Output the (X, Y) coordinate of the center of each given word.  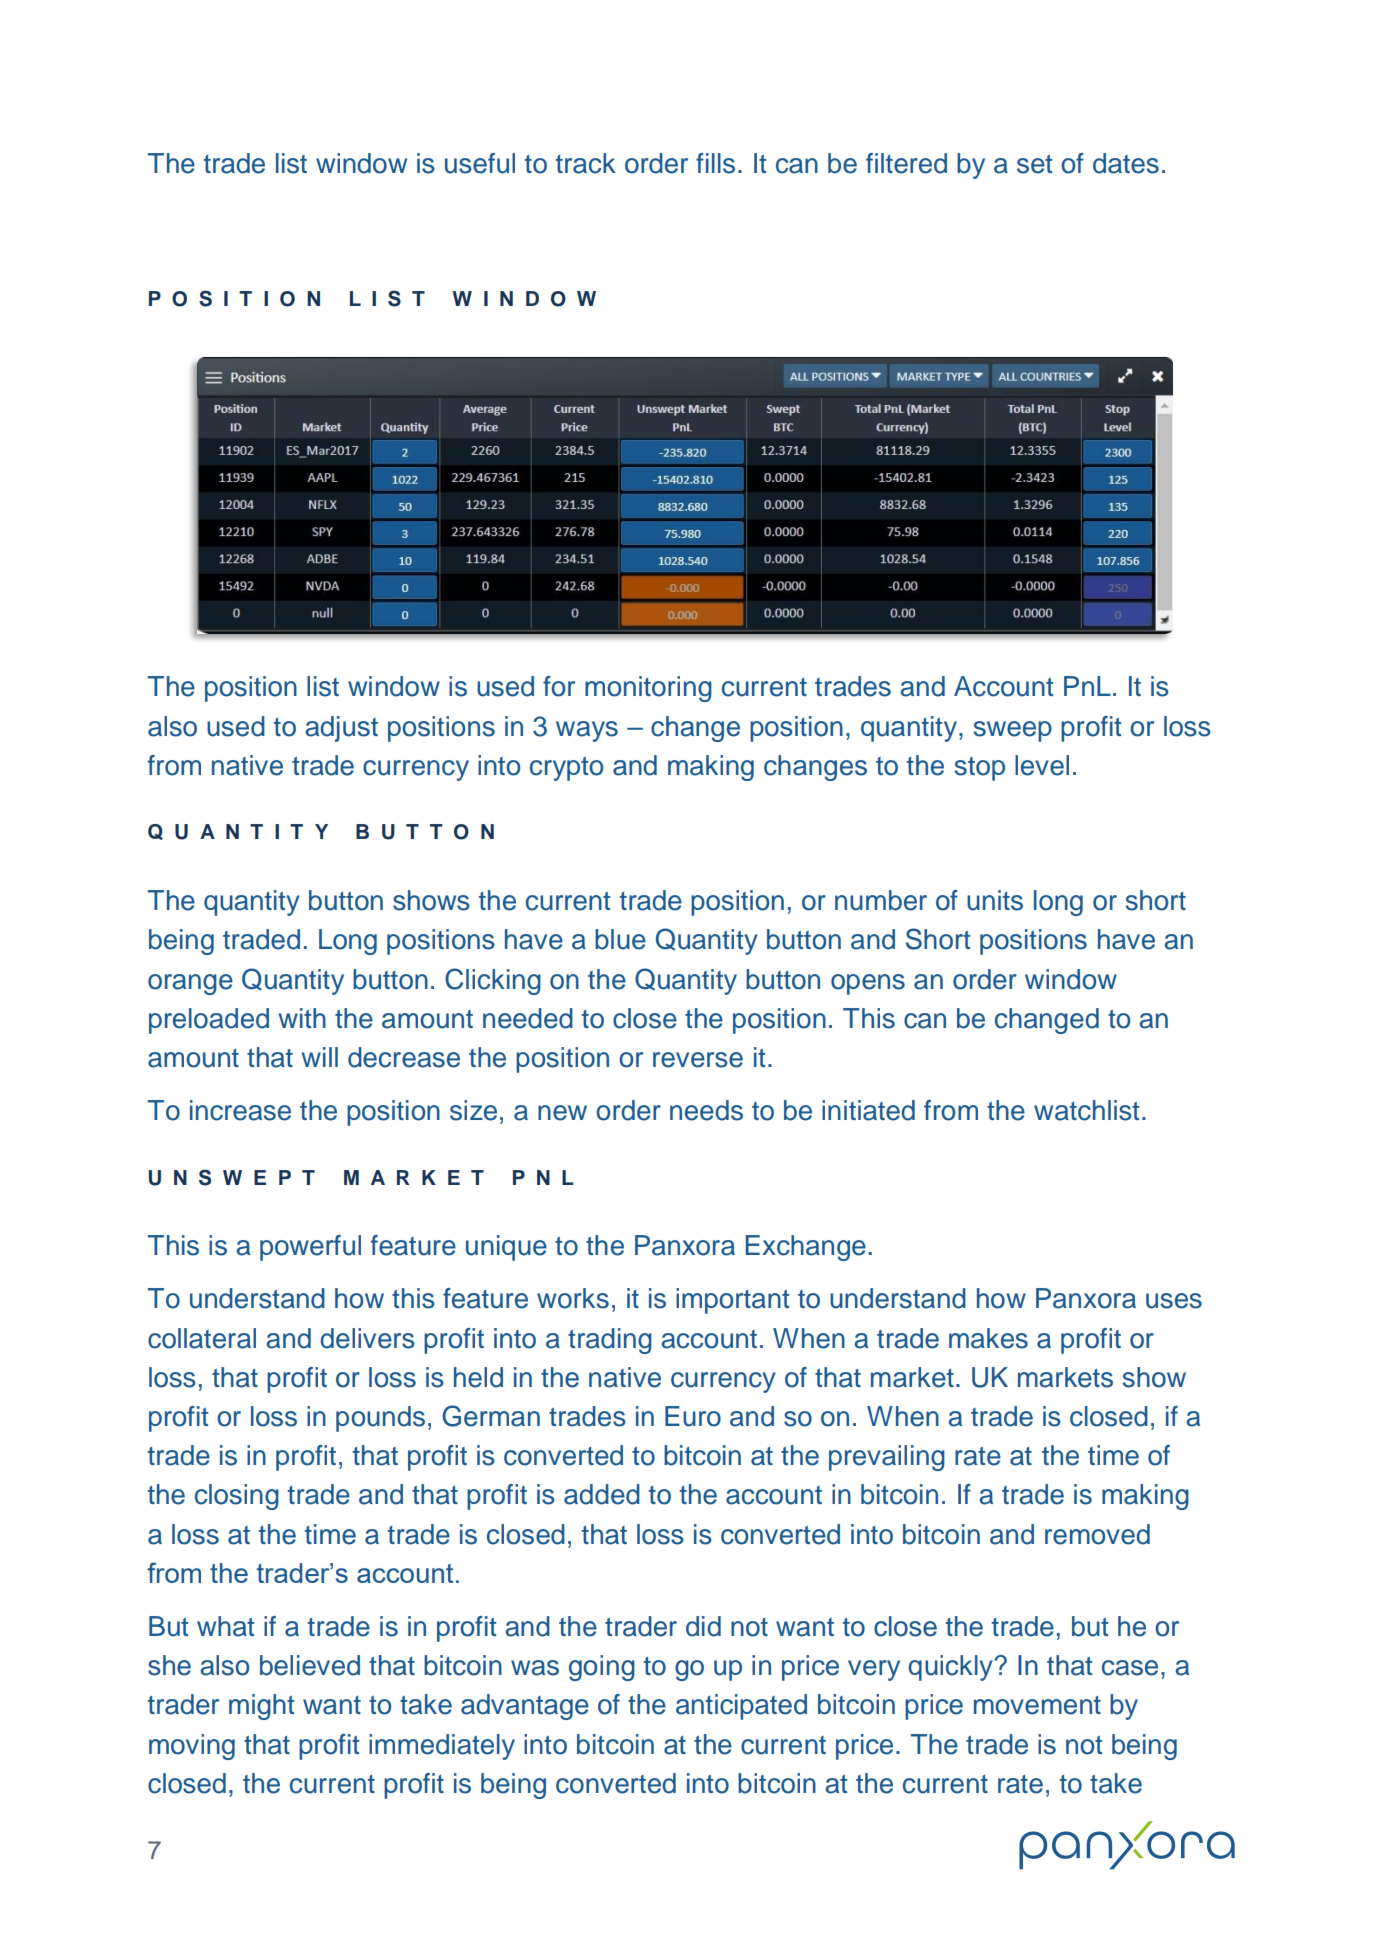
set (1034, 164)
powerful (310, 1248)
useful (480, 163)
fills (715, 163)
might (261, 1707)
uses (1174, 1301)
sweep (1013, 731)
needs (706, 1110)
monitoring (648, 689)
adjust (342, 729)
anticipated (741, 1707)
